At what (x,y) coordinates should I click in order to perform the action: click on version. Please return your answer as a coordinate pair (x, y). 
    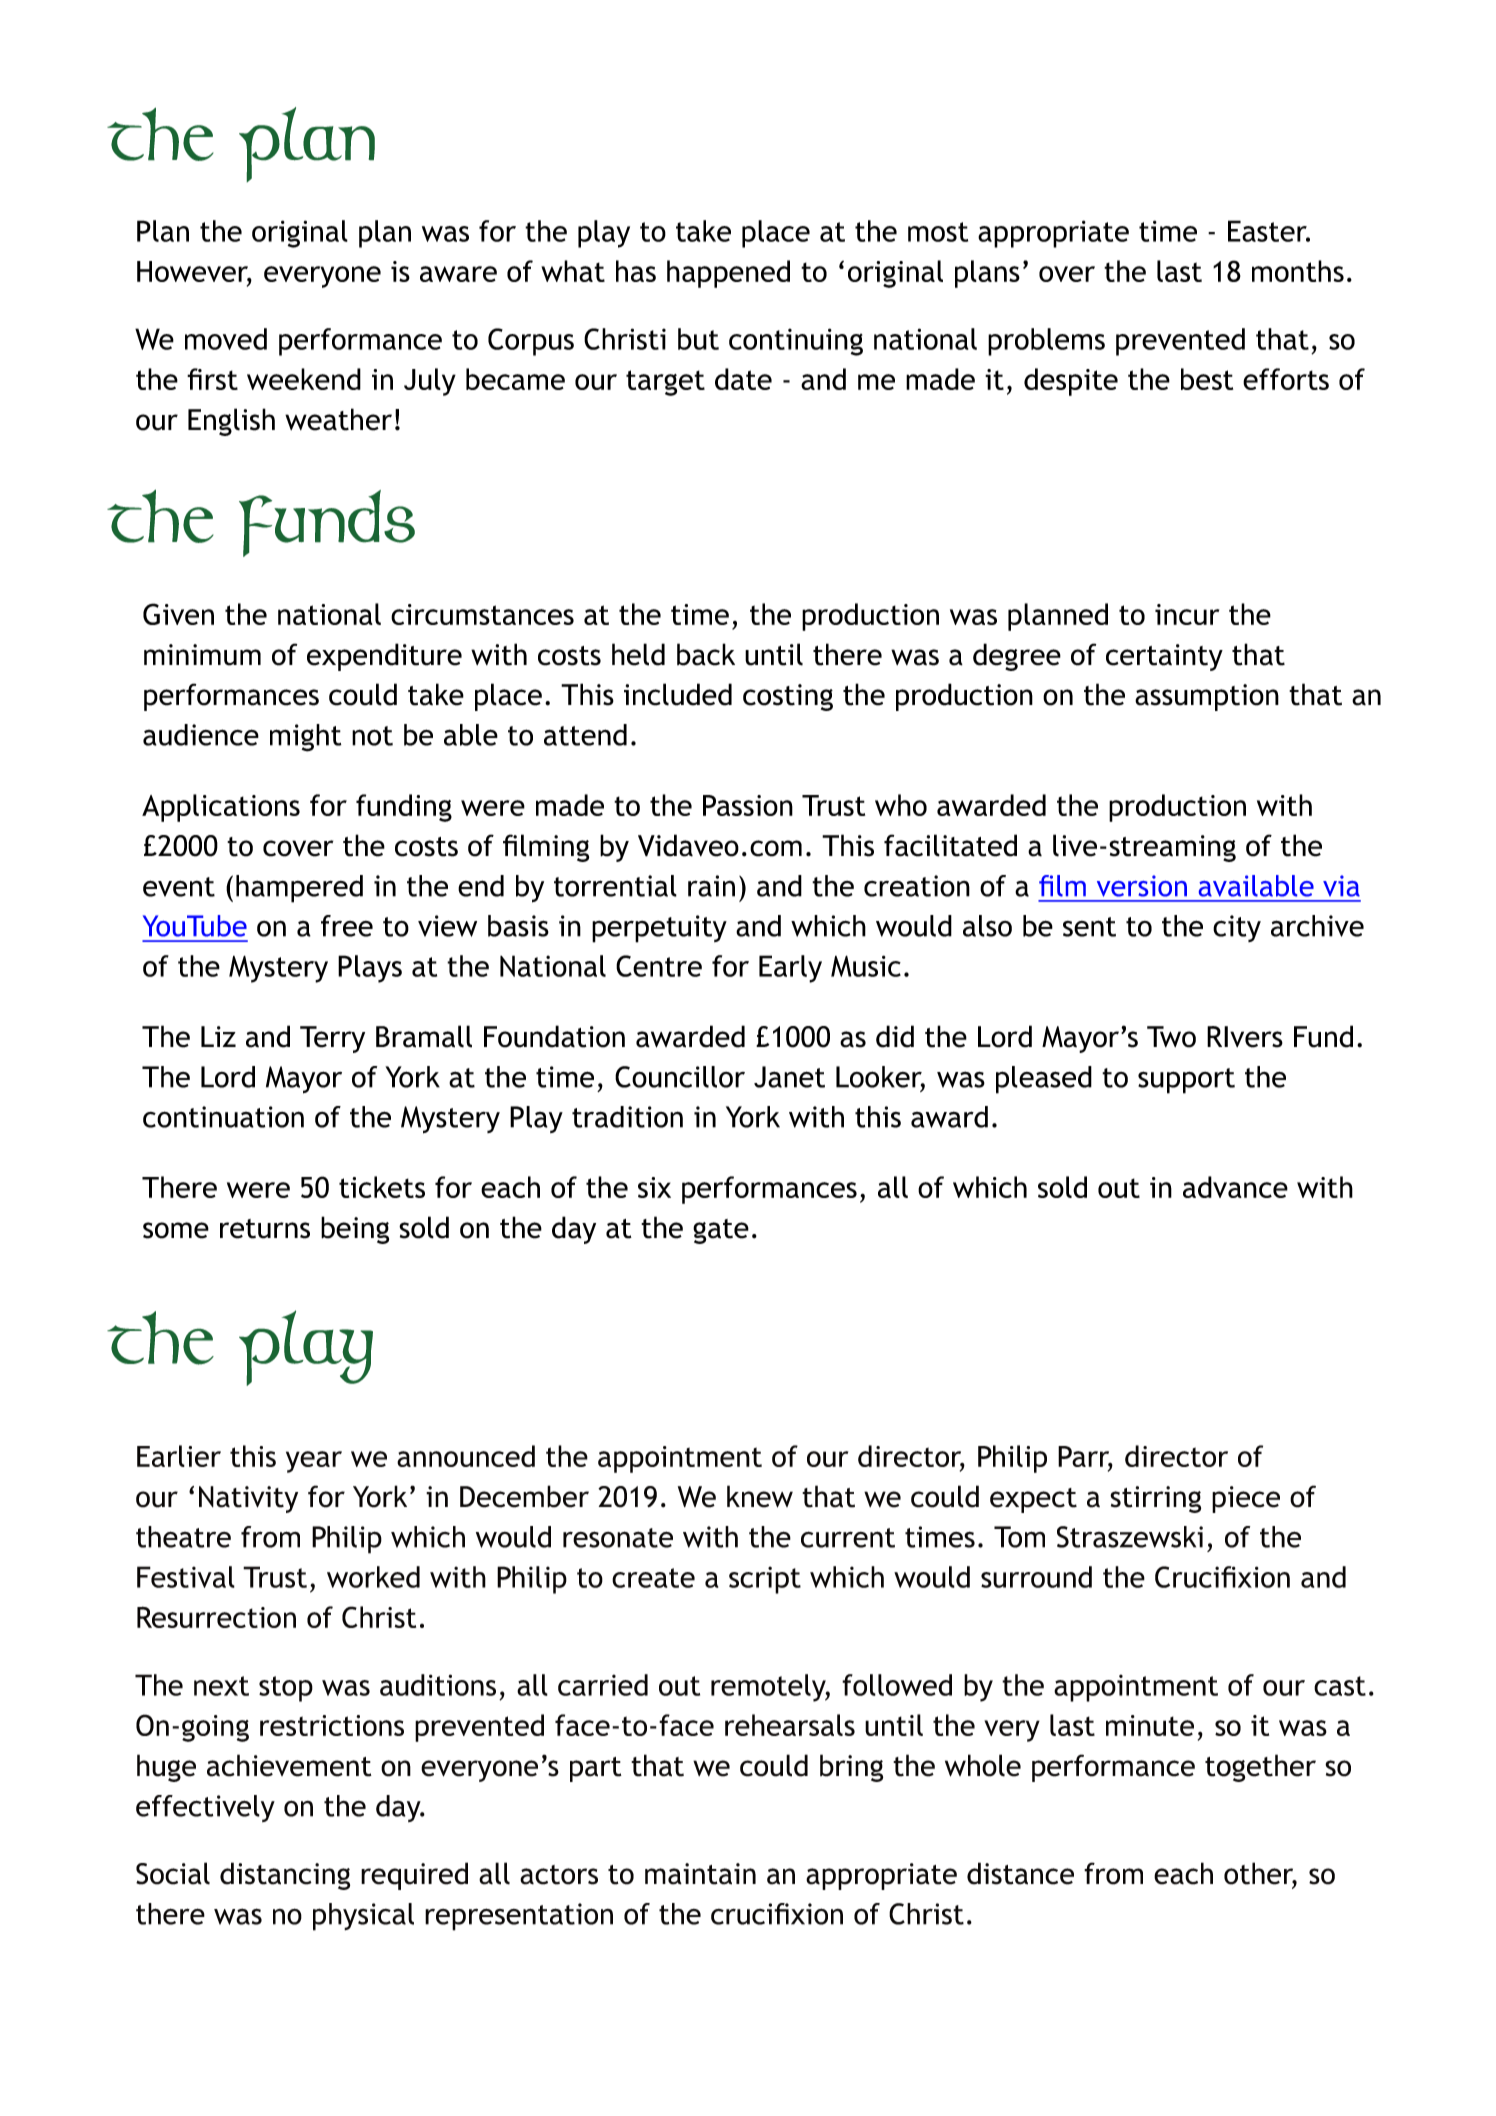
    Looking at the image, I should click on (1142, 886).
